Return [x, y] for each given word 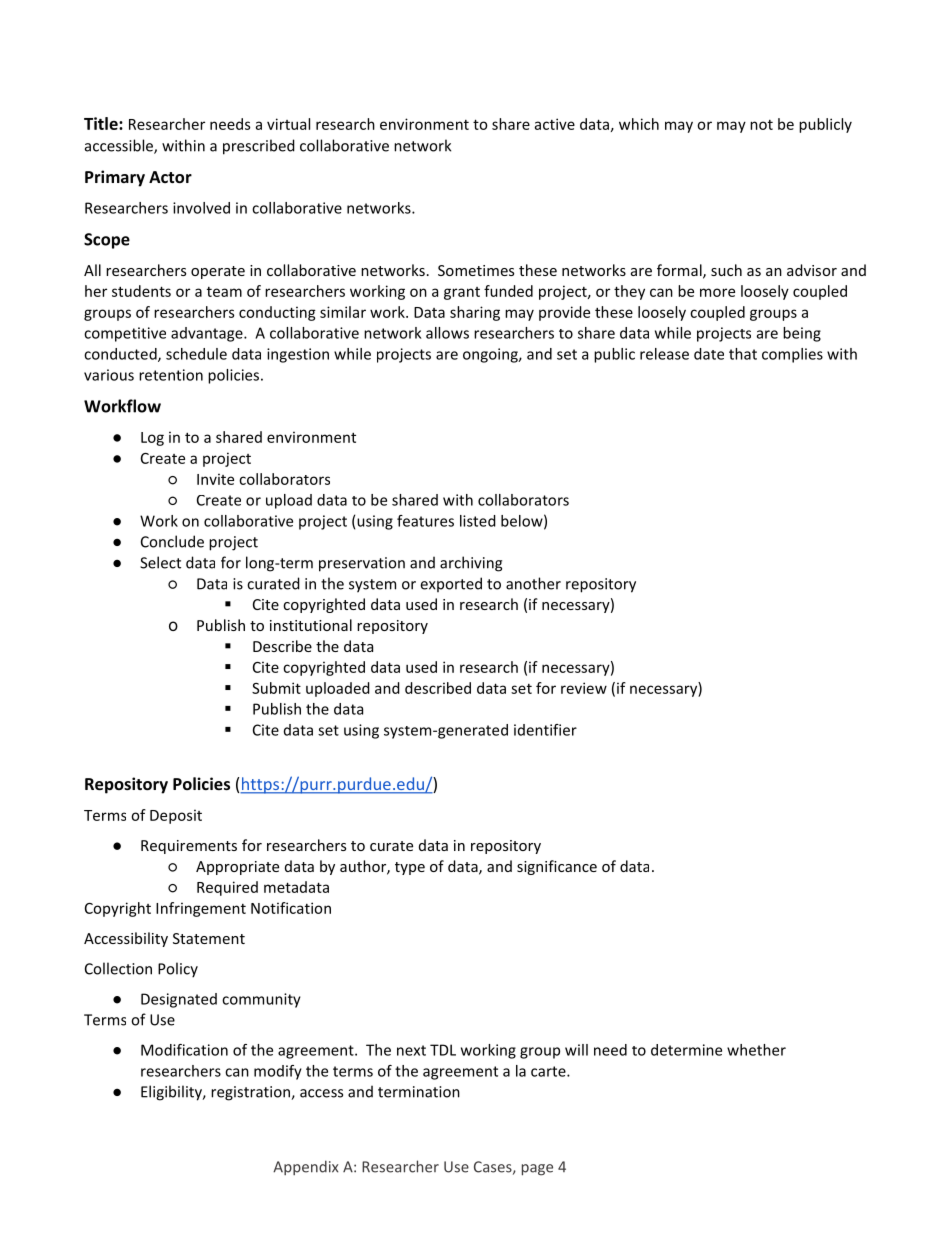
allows [447, 333]
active [555, 124]
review [584, 688]
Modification [184, 1050]
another [533, 583]
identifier [545, 730]
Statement [209, 938]
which [639, 124]
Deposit [176, 816]
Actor [170, 177]
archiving [471, 564]
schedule [196, 354]
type [410, 868]
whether [756, 1050]
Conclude [172, 541]
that [743, 354]
